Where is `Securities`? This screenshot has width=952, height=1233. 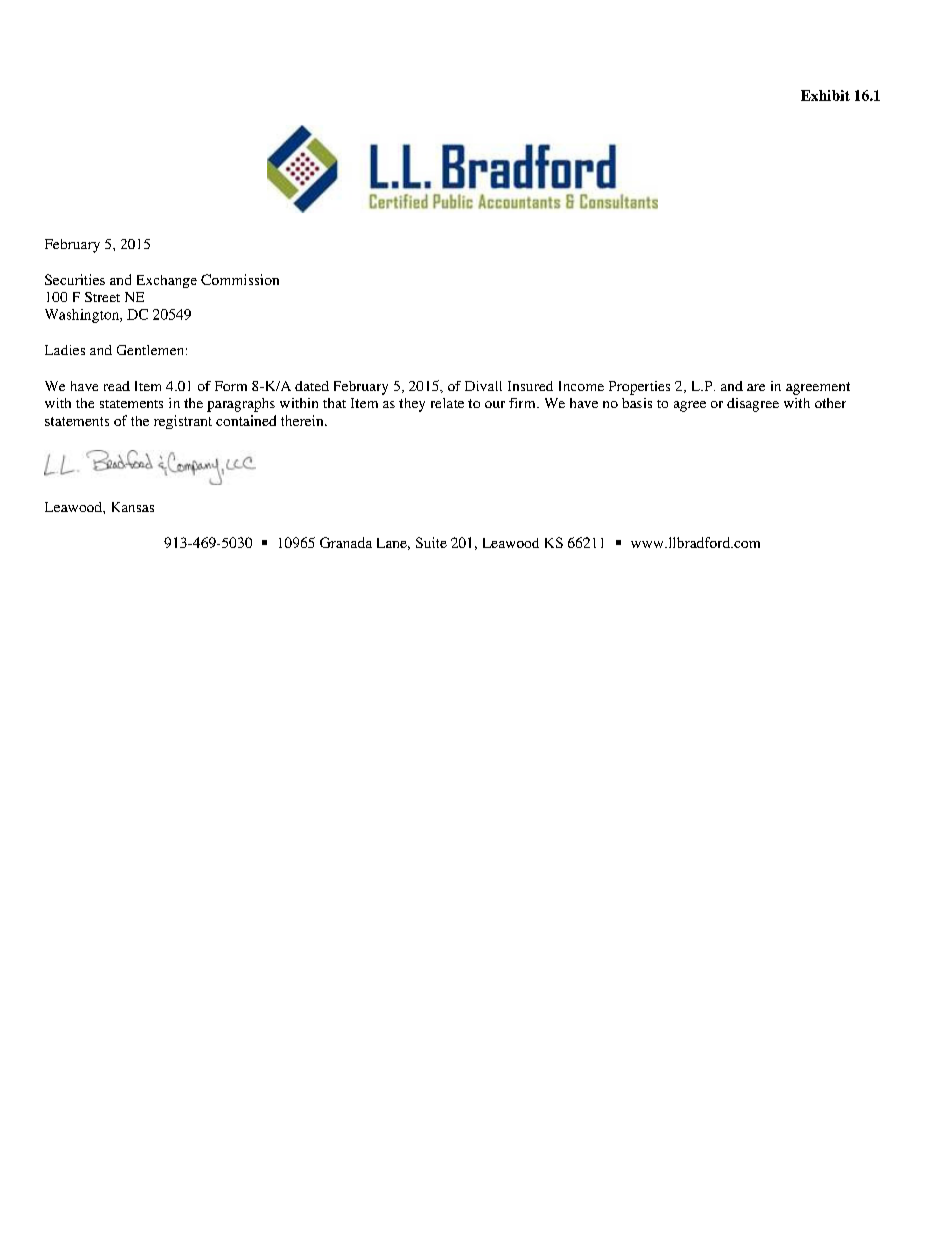
Securities is located at coordinates (75, 279).
